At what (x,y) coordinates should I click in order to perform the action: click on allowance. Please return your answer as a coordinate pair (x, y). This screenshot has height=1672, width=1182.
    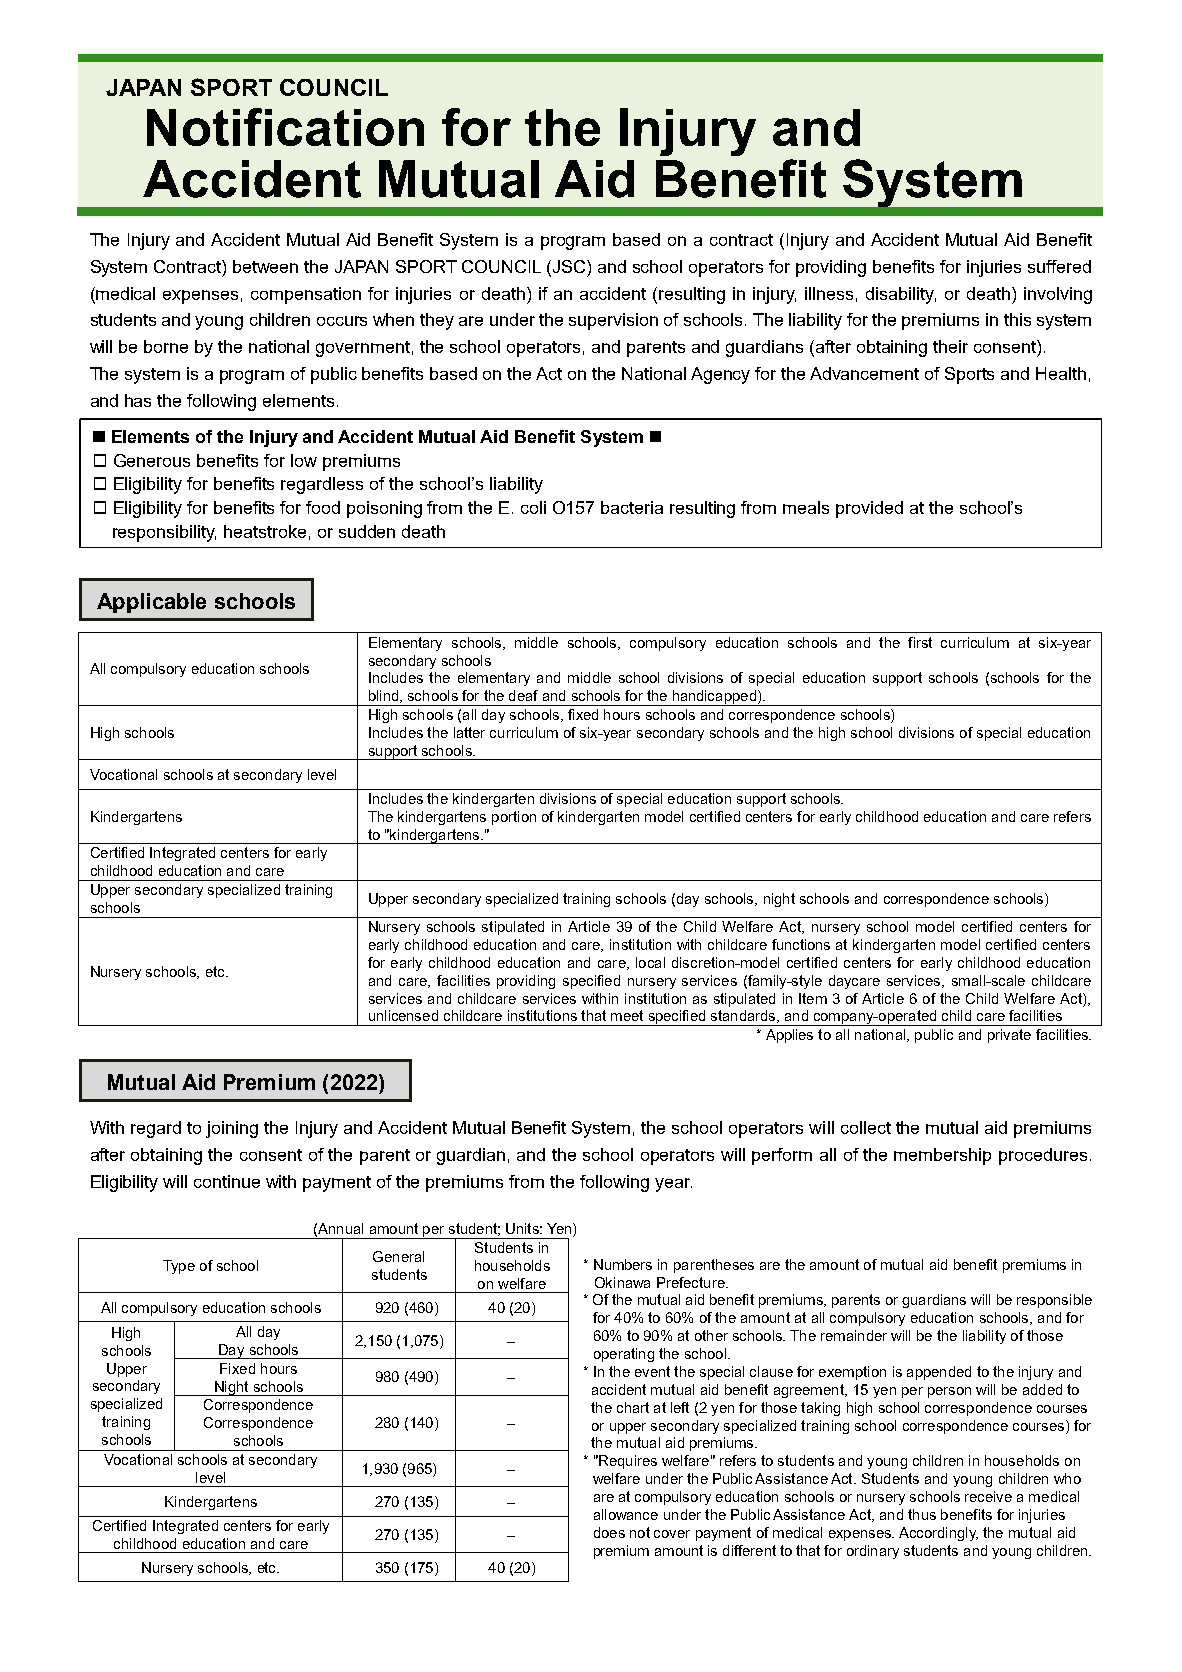
    Looking at the image, I should click on (626, 1514).
